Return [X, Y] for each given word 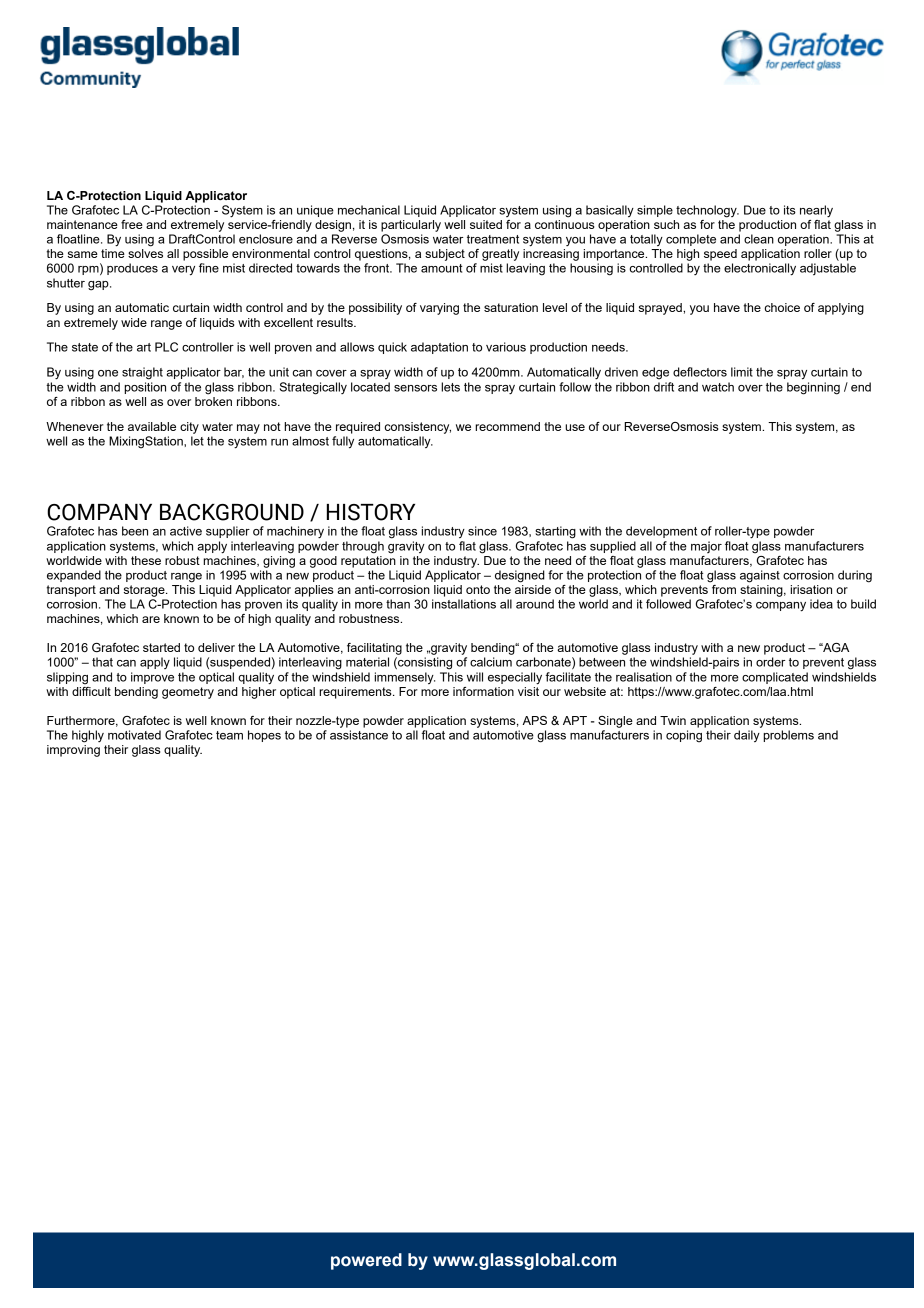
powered [366, 1261]
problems [788, 736]
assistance [359, 735]
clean [759, 239]
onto [478, 589]
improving [73, 751]
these [146, 560]
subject [445, 255]
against [760, 576]
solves [145, 253]
